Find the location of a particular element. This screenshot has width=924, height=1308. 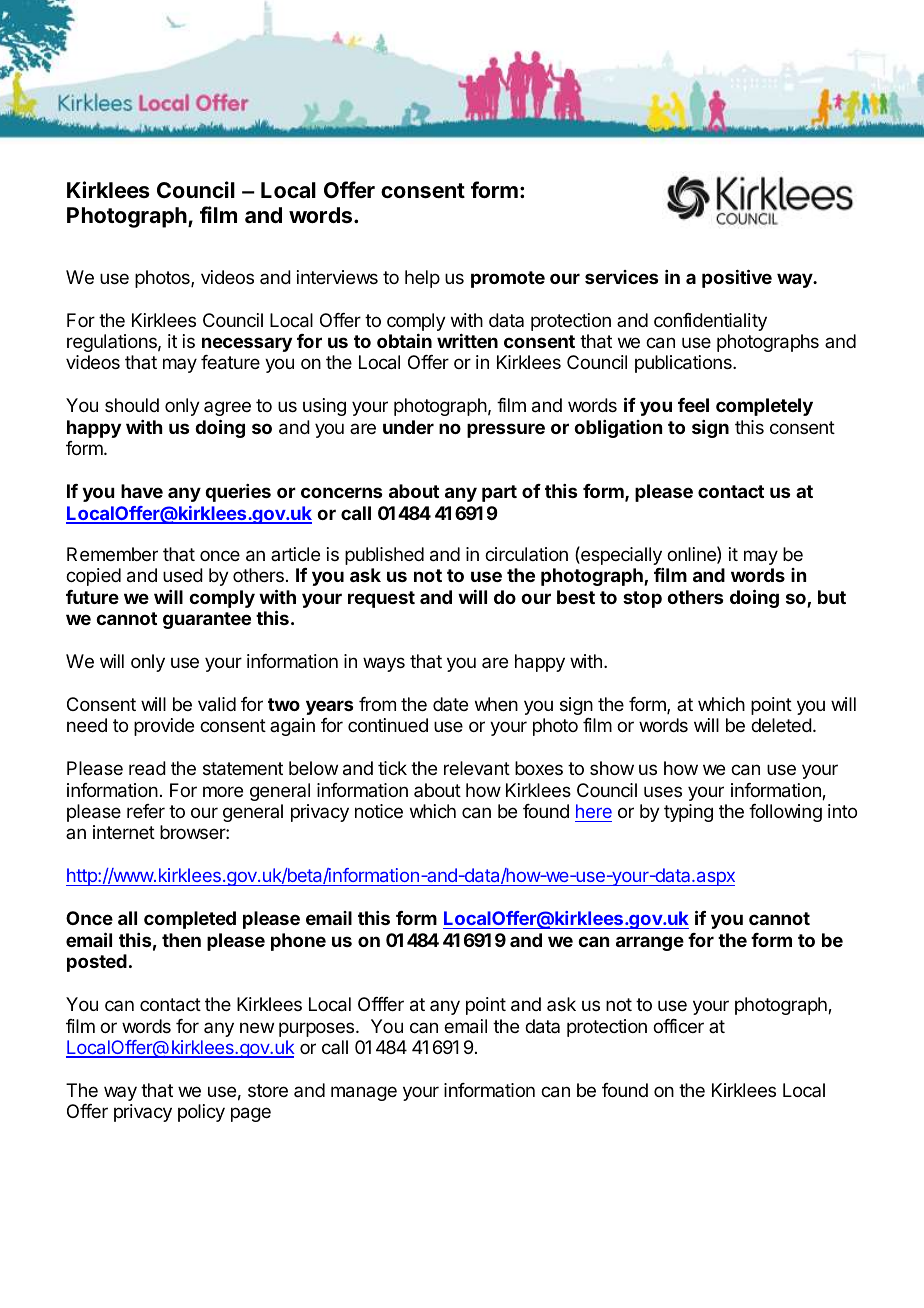

circulation is located at coordinates (526, 554).
